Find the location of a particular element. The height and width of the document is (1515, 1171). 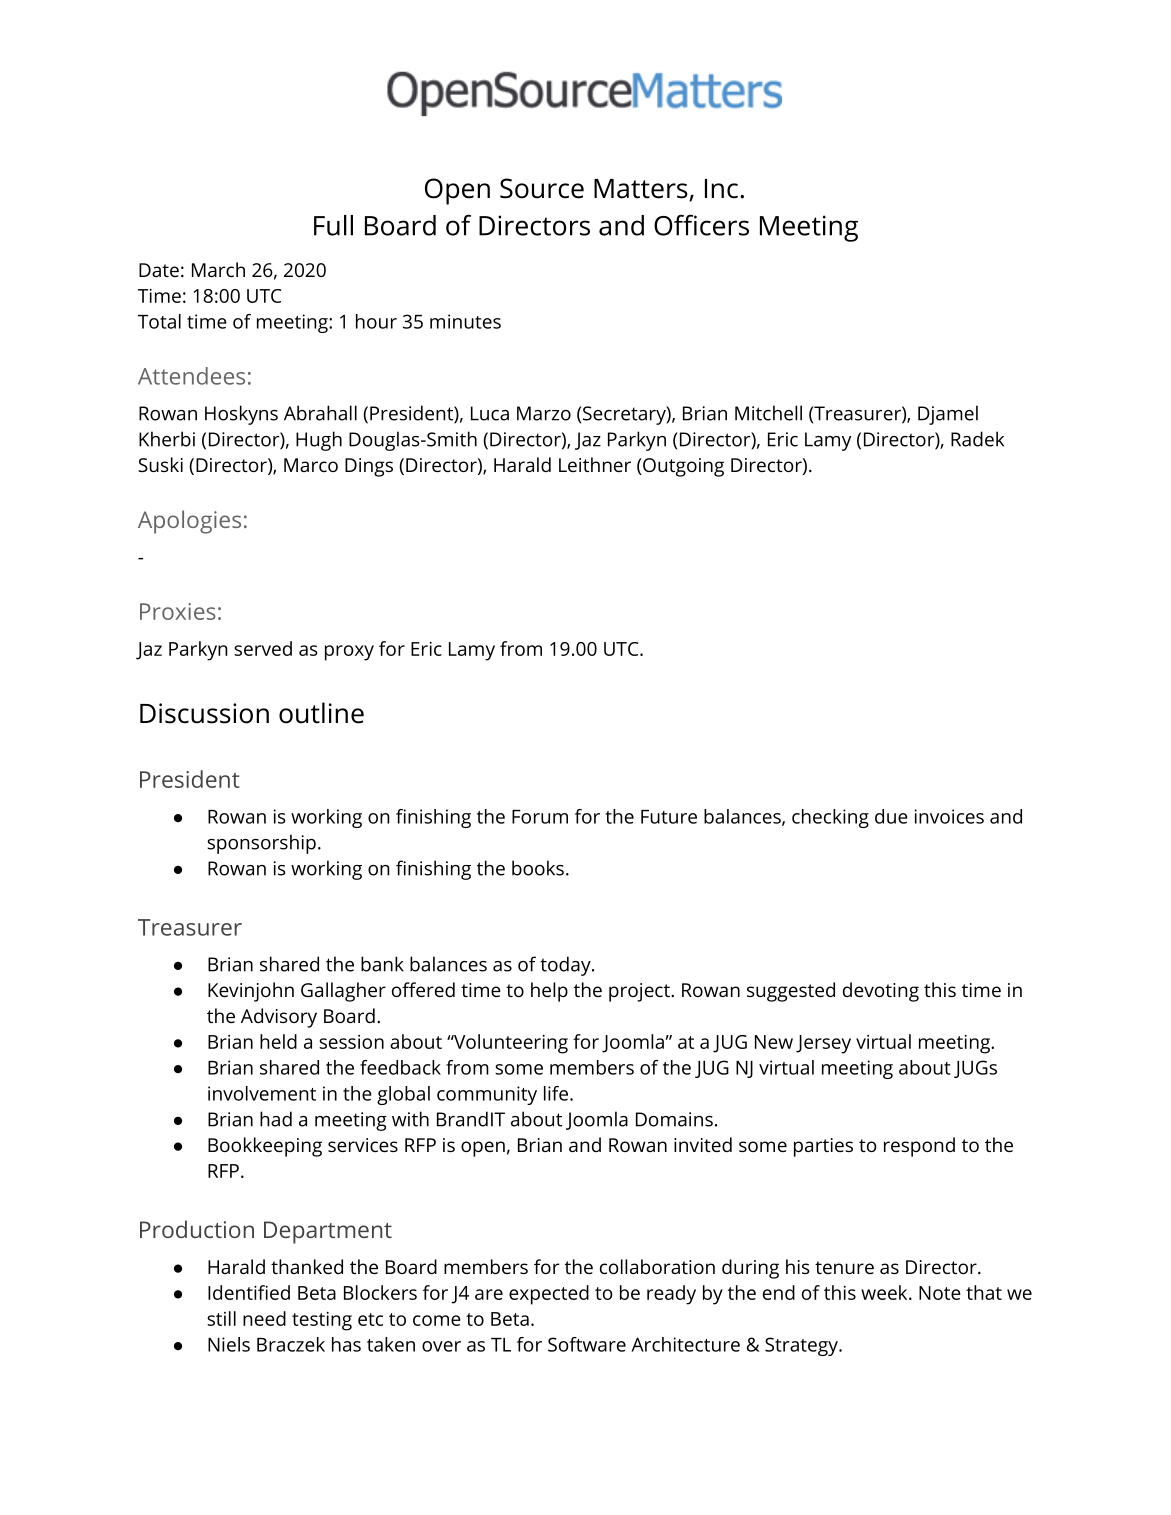

Outgoing is located at coordinates (682, 467).
